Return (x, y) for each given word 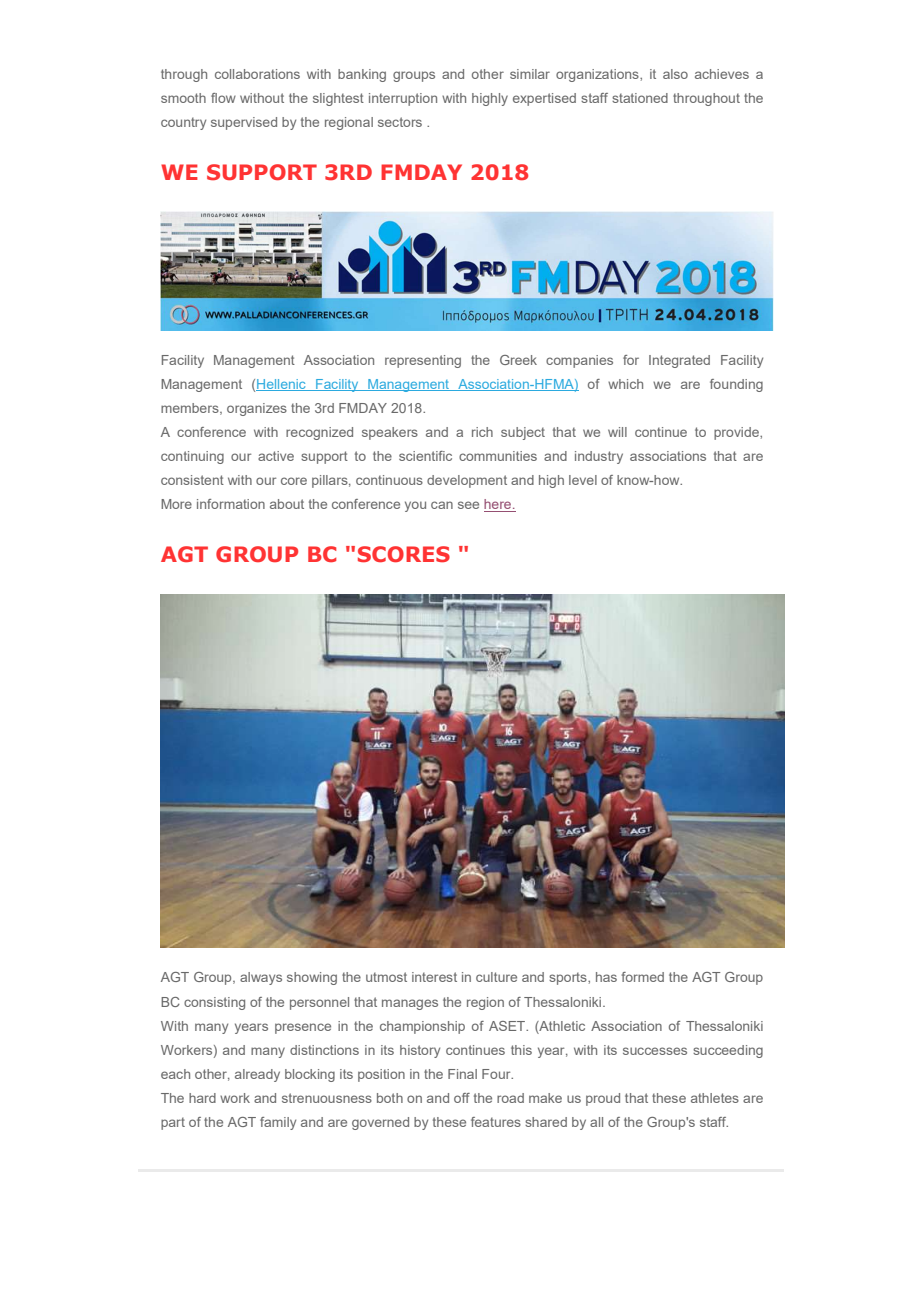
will (617, 432)
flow (223, 98)
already (257, 1075)
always (261, 978)
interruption (403, 99)
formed (642, 977)
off (462, 1098)
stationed (640, 98)
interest (434, 977)
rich (482, 432)
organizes (257, 409)
